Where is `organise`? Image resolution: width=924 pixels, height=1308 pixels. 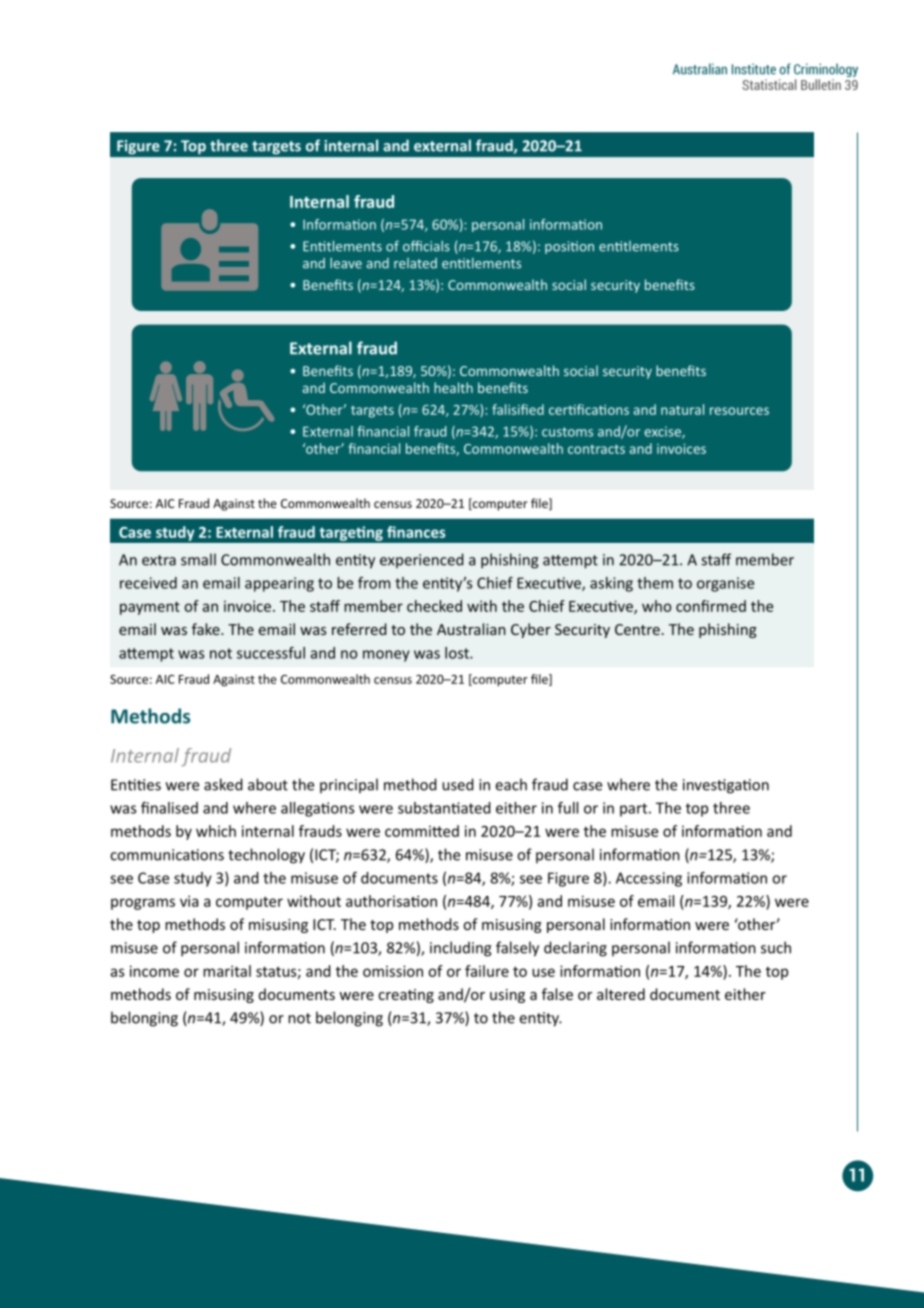
organise is located at coordinates (725, 584).
